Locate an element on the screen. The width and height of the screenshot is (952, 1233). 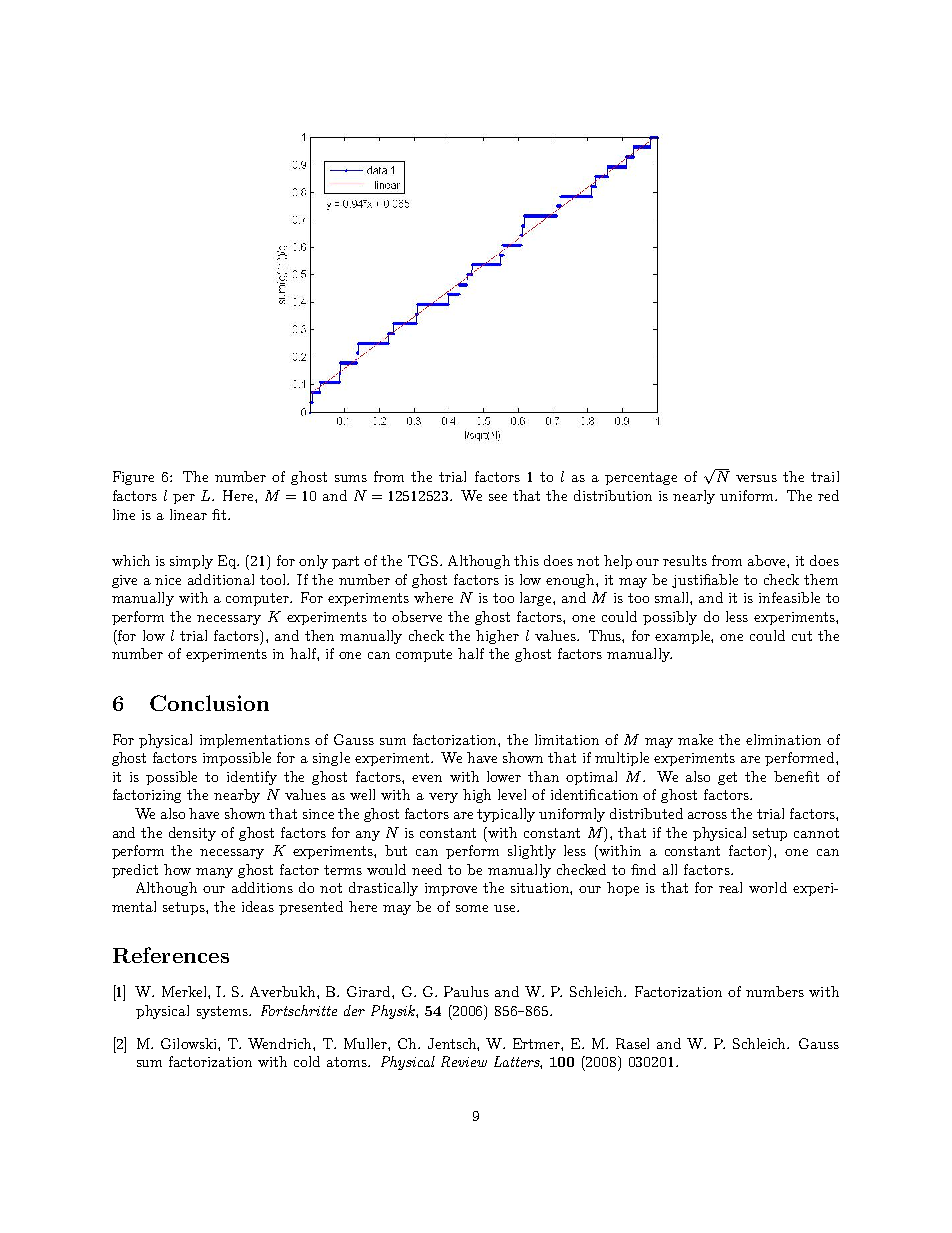
versus is located at coordinates (756, 478).
